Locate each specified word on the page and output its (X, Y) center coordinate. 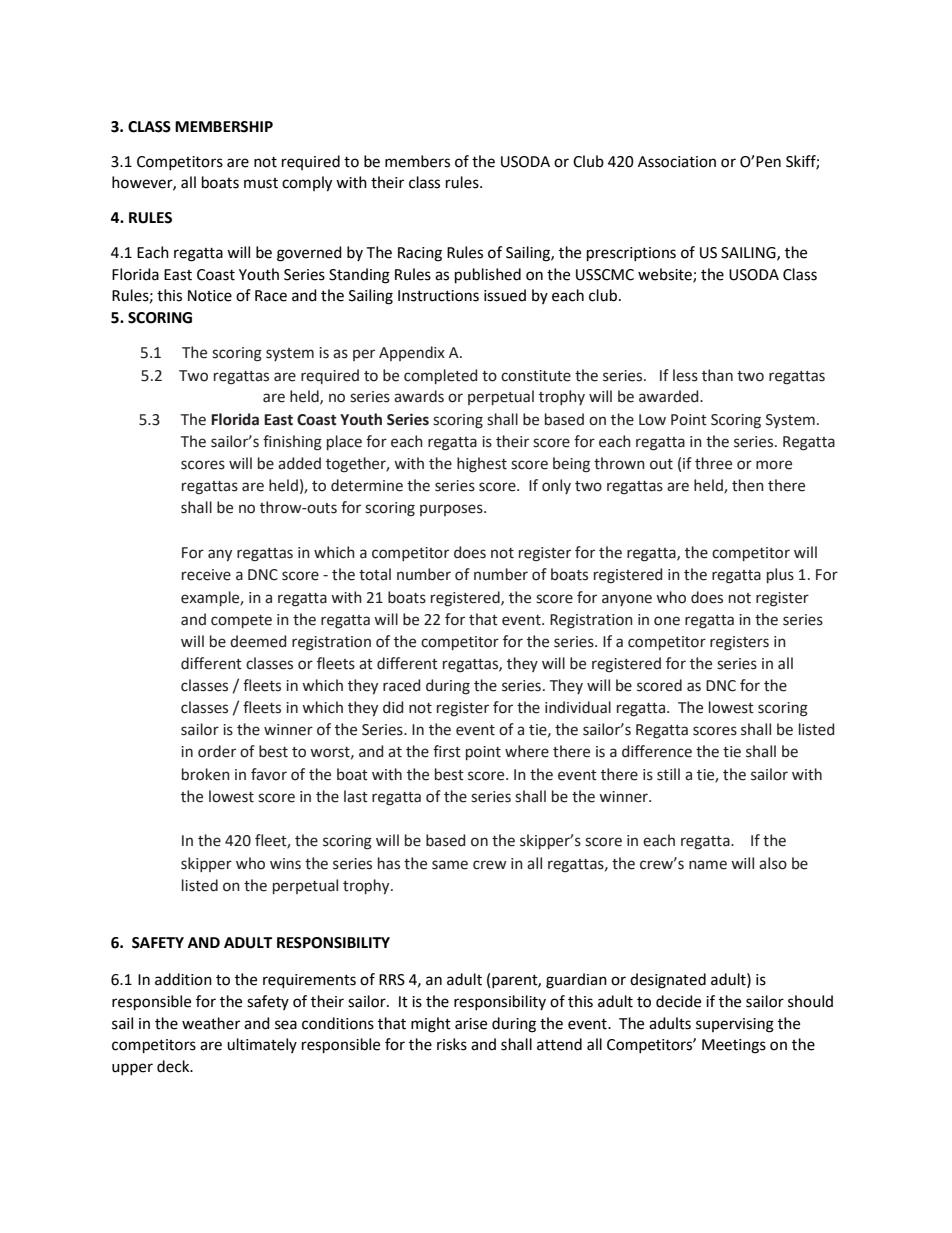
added (299, 463)
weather (211, 1023)
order (217, 751)
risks (452, 1044)
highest (482, 465)
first (447, 751)
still (668, 774)
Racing (420, 254)
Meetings (734, 1046)
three (713, 463)
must (261, 183)
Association (677, 162)
